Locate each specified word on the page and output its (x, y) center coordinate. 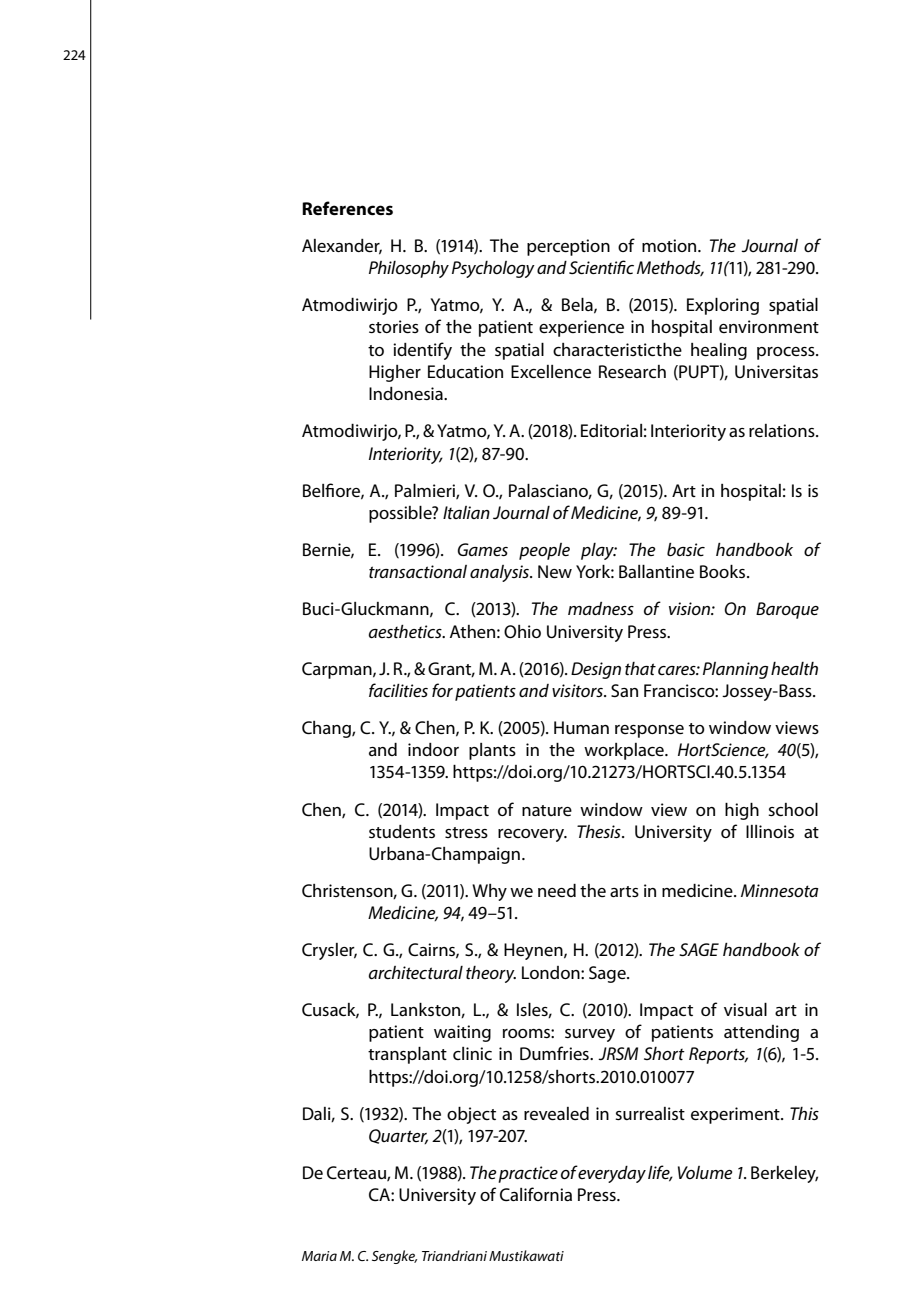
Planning (735, 670)
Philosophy (409, 269)
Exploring (723, 306)
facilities (398, 690)
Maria (319, 1256)
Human (581, 727)
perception (568, 247)
